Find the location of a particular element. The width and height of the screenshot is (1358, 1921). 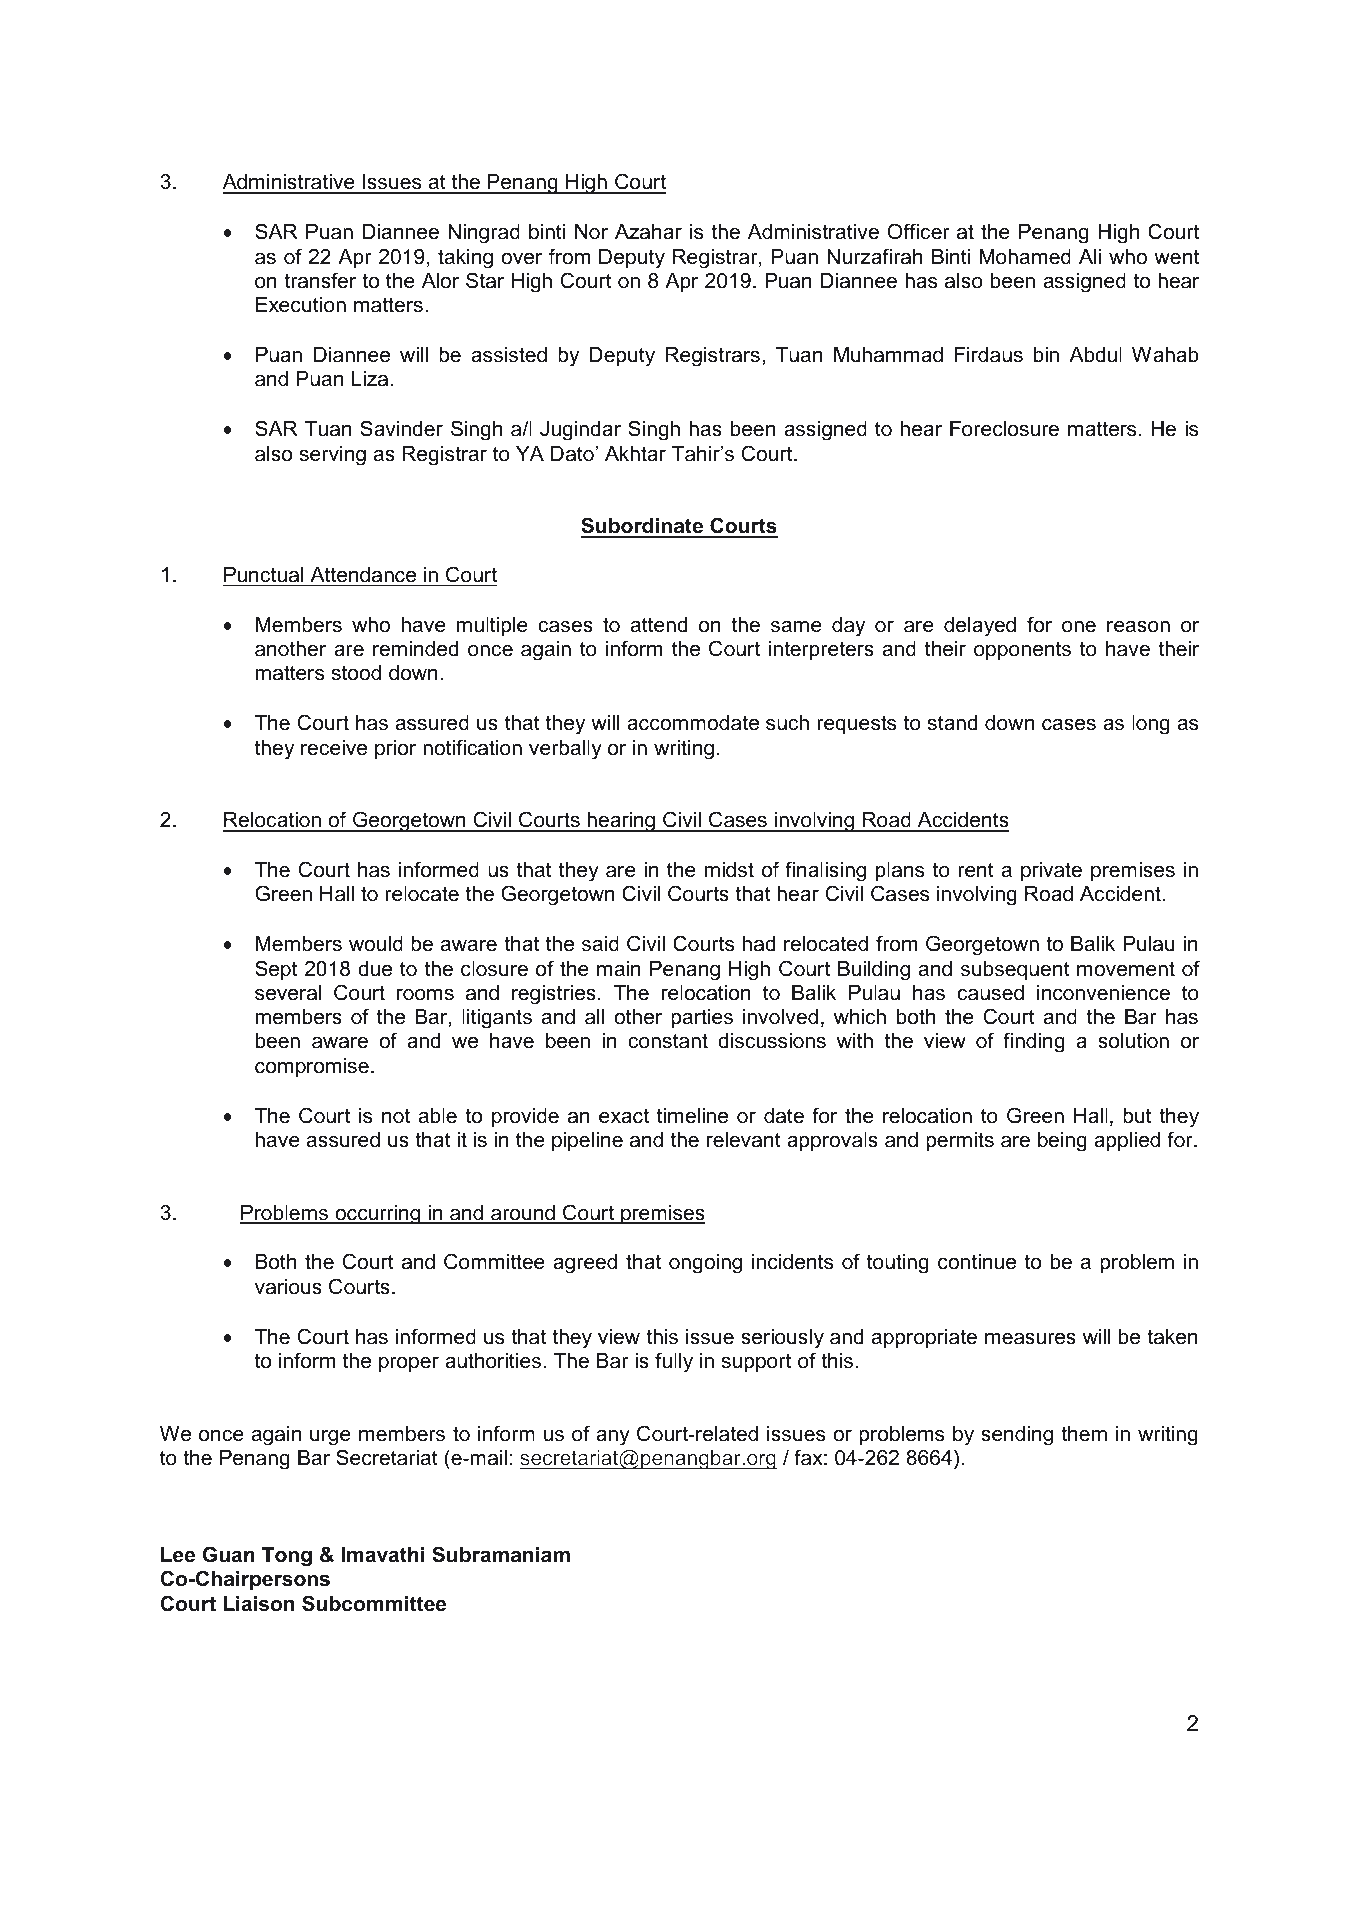

Mohamed is located at coordinates (1025, 257).
